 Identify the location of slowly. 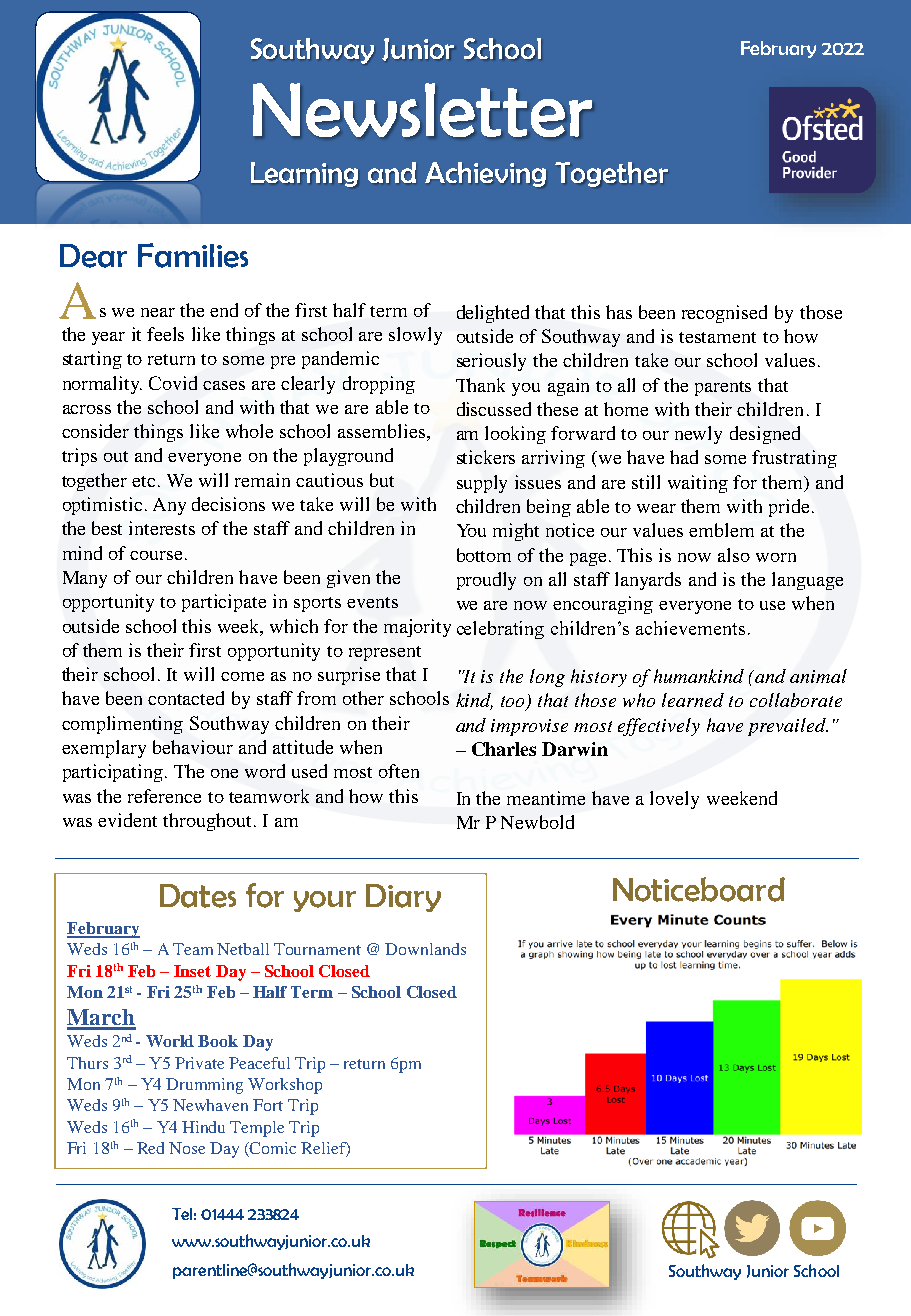
(415, 336).
